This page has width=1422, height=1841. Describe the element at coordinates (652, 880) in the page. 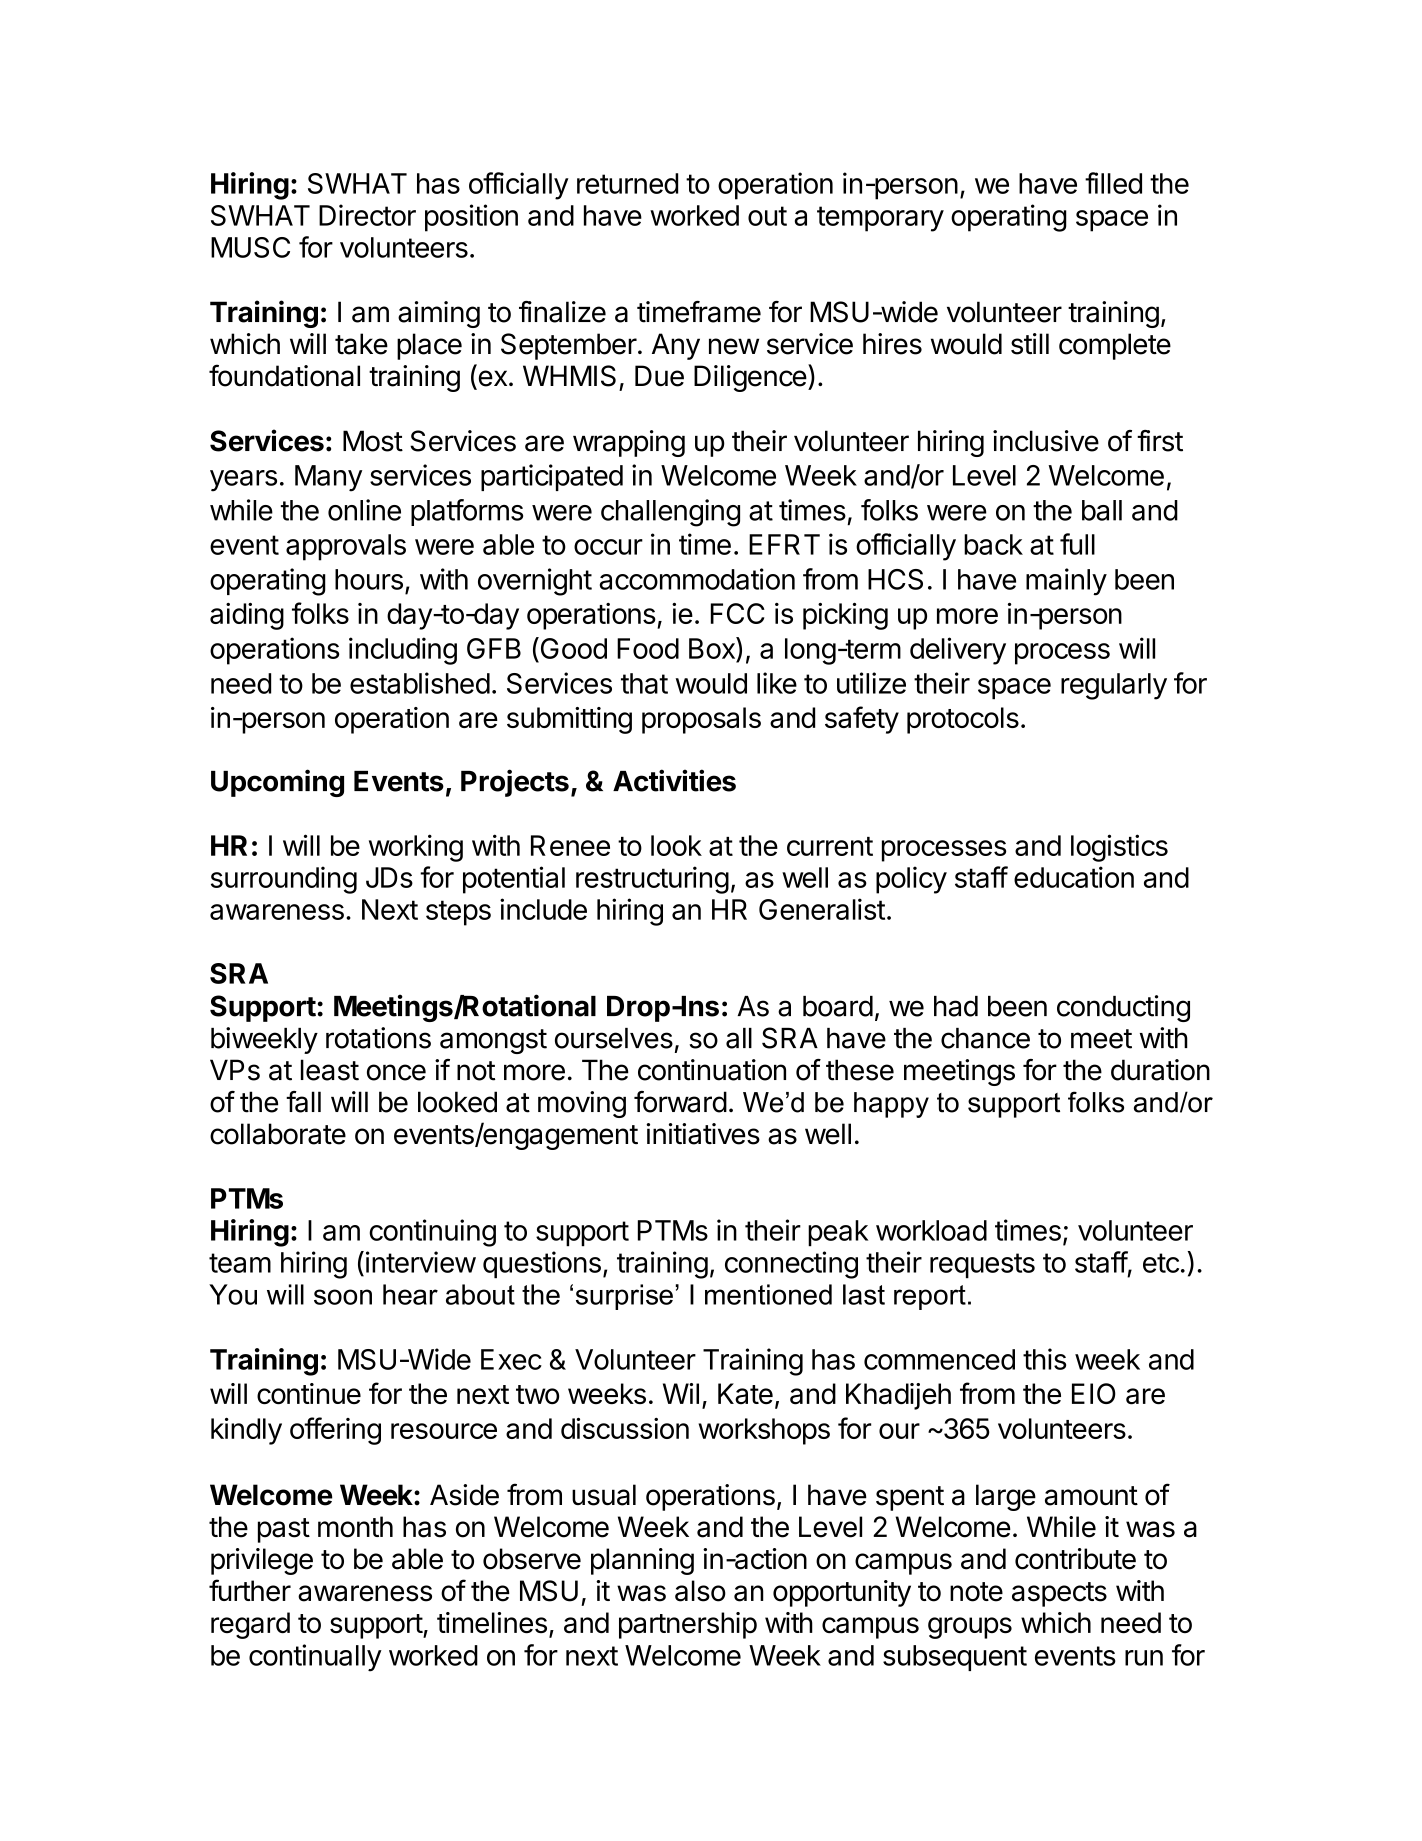

I see `restructuring` at that location.
